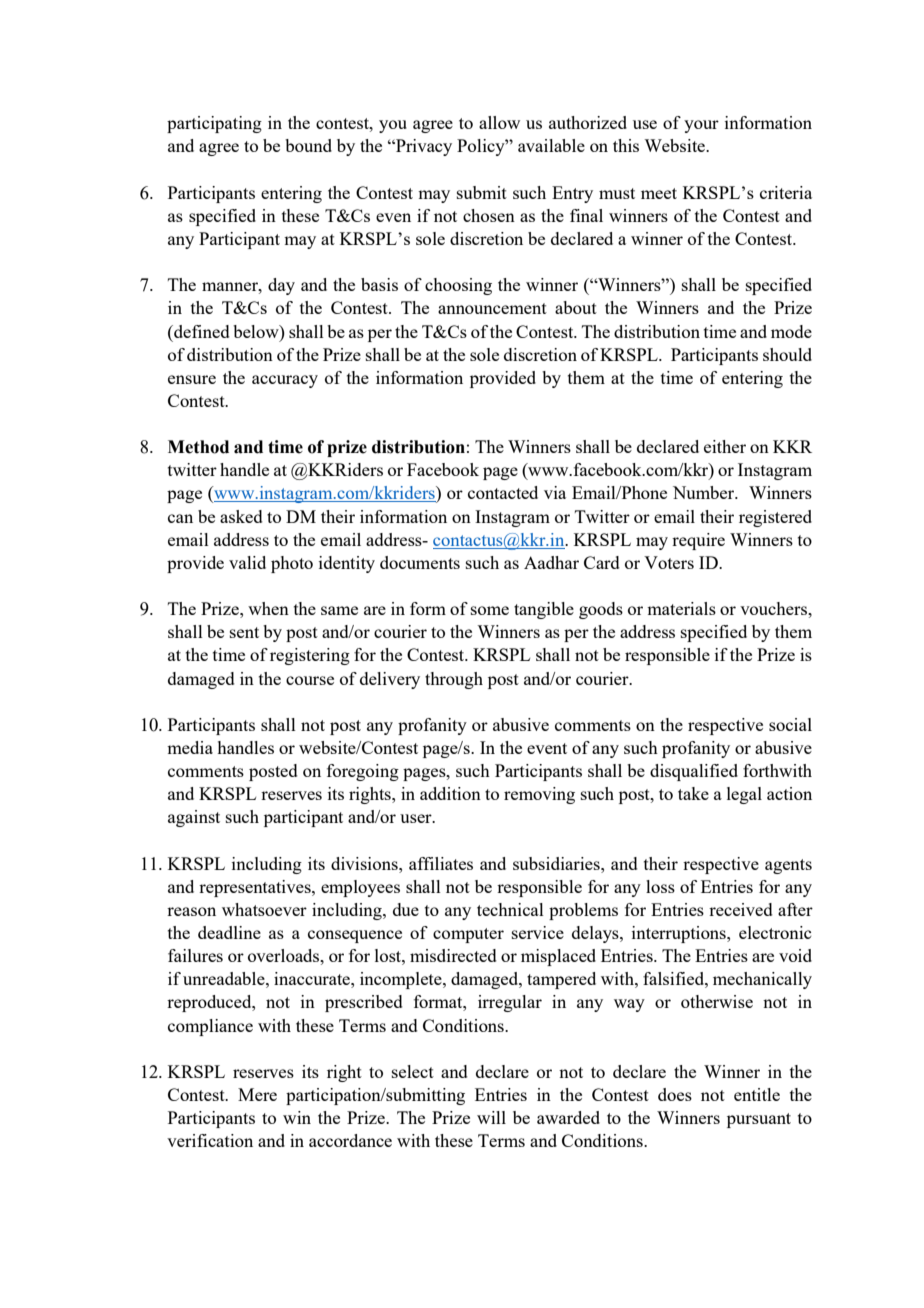 The image size is (924, 1308). What do you see at coordinates (759, 1120) in the screenshot?
I see `pursuant` at bounding box center [759, 1120].
